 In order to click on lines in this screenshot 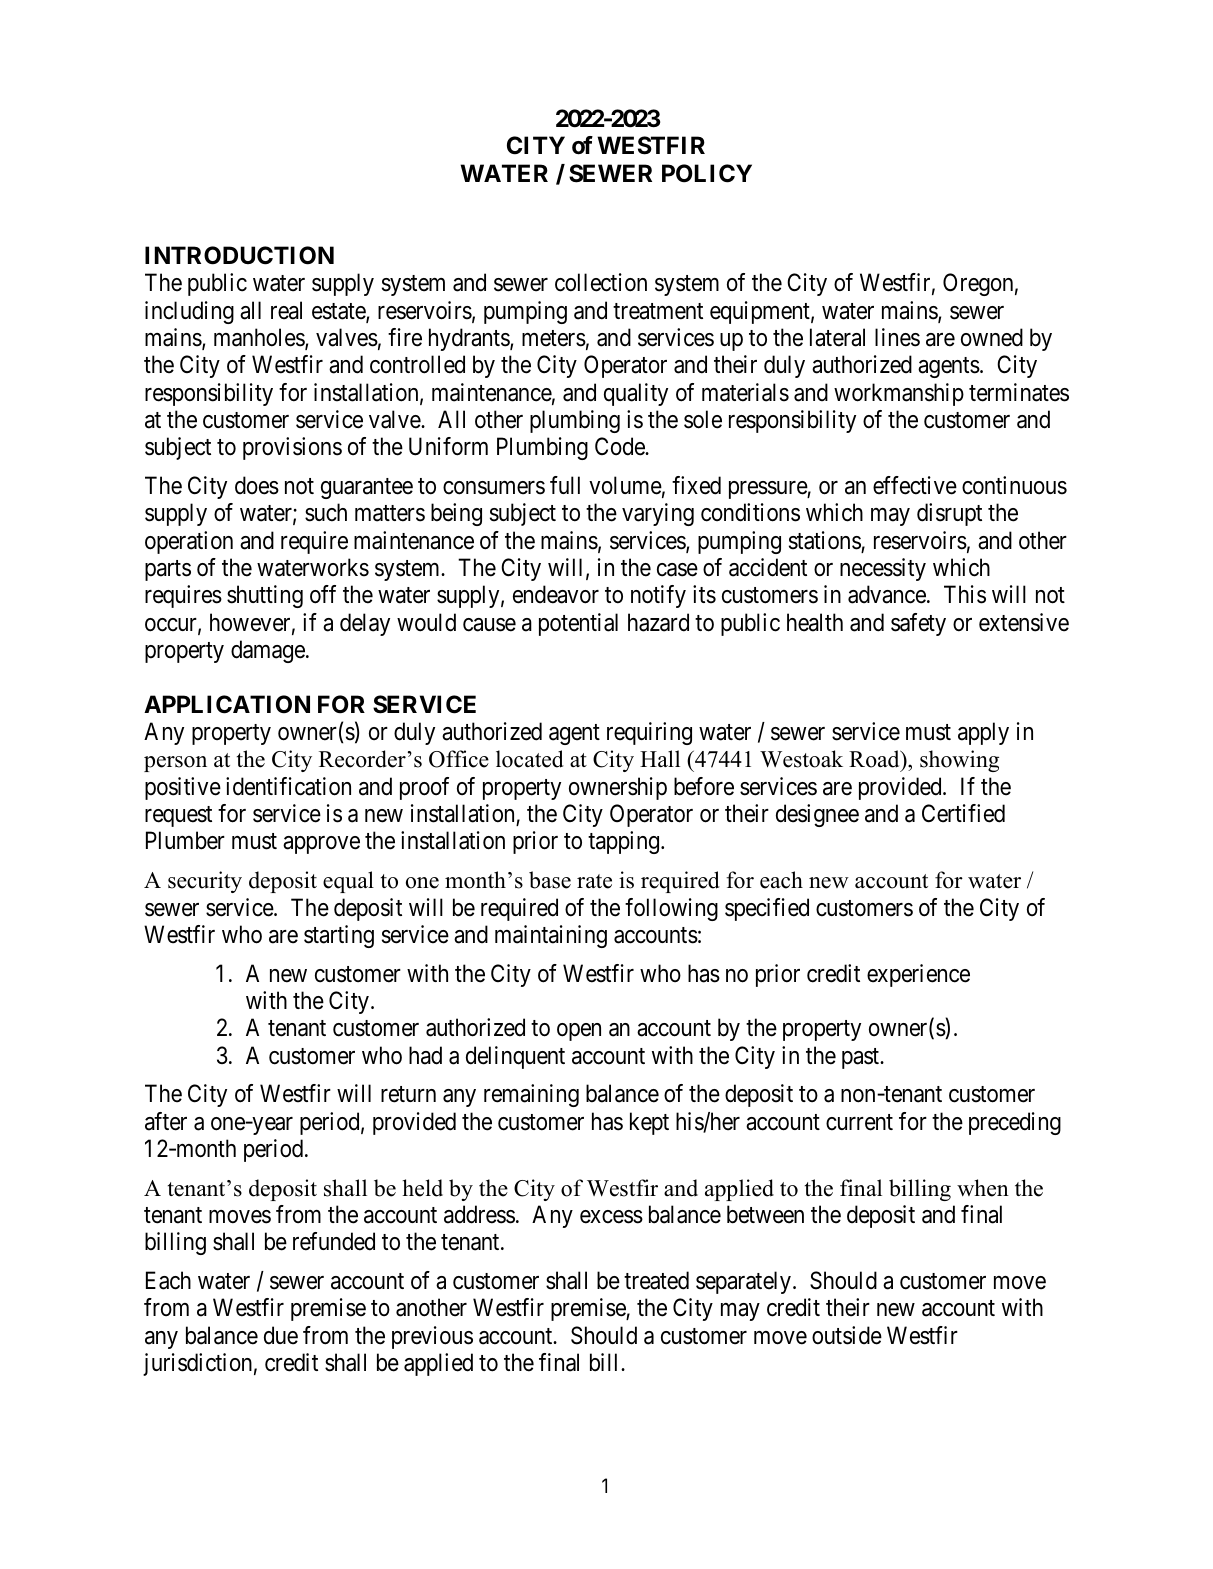, I will do `click(897, 337)`.
